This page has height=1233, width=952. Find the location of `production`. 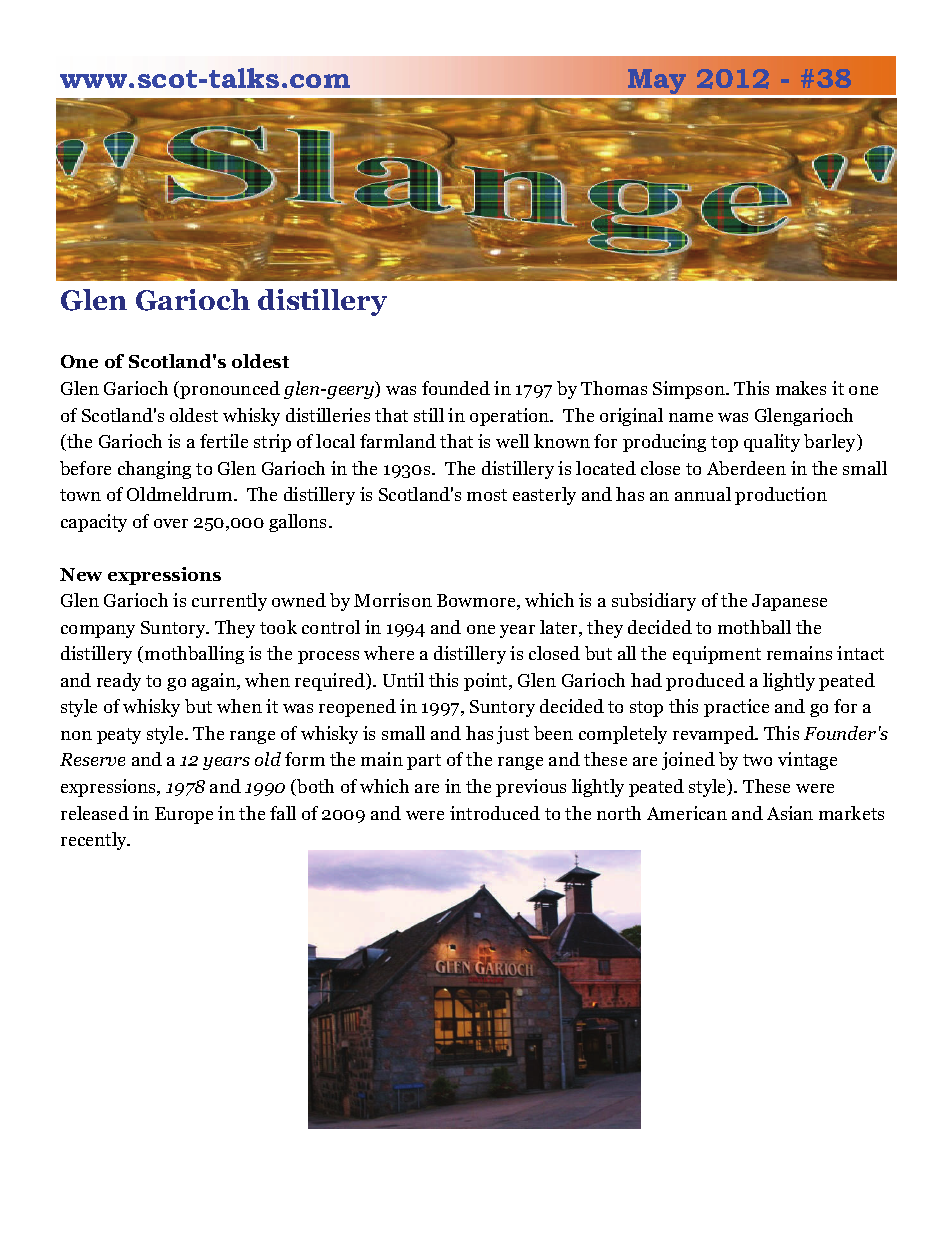

production is located at coordinates (781, 496).
